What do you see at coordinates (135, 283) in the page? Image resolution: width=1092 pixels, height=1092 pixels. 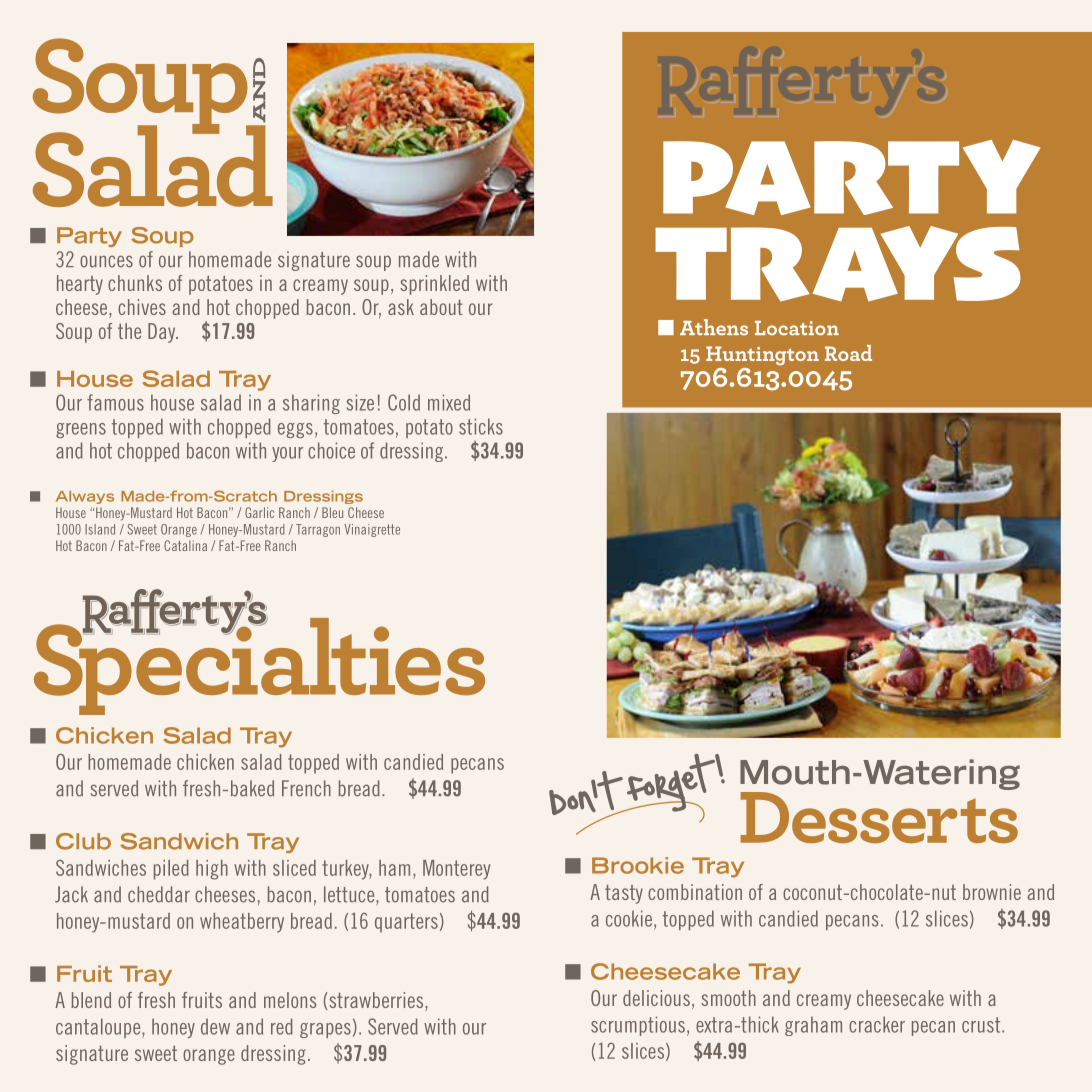 I see `chunks` at bounding box center [135, 283].
